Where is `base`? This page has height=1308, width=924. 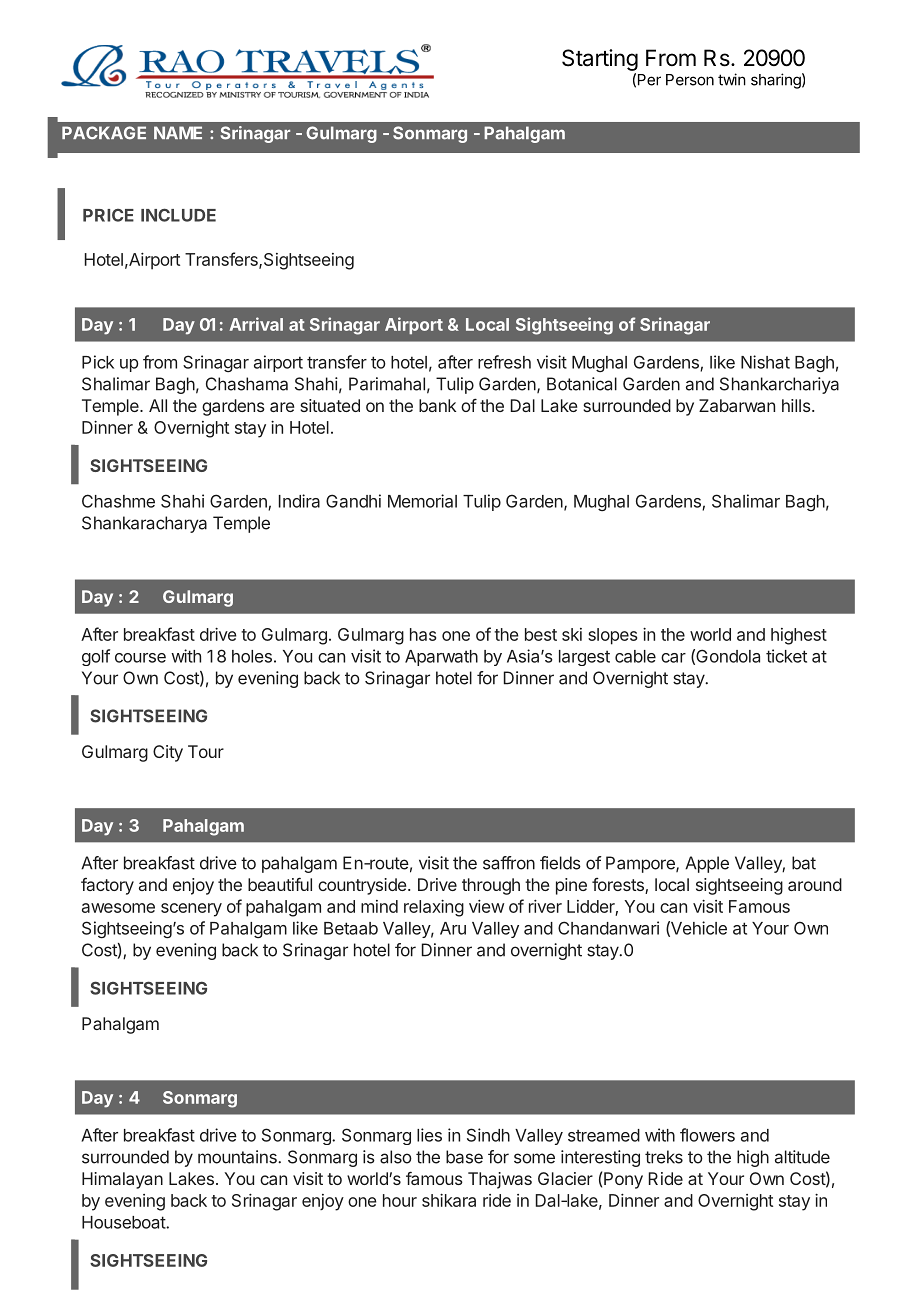
base is located at coordinates (464, 1157).
